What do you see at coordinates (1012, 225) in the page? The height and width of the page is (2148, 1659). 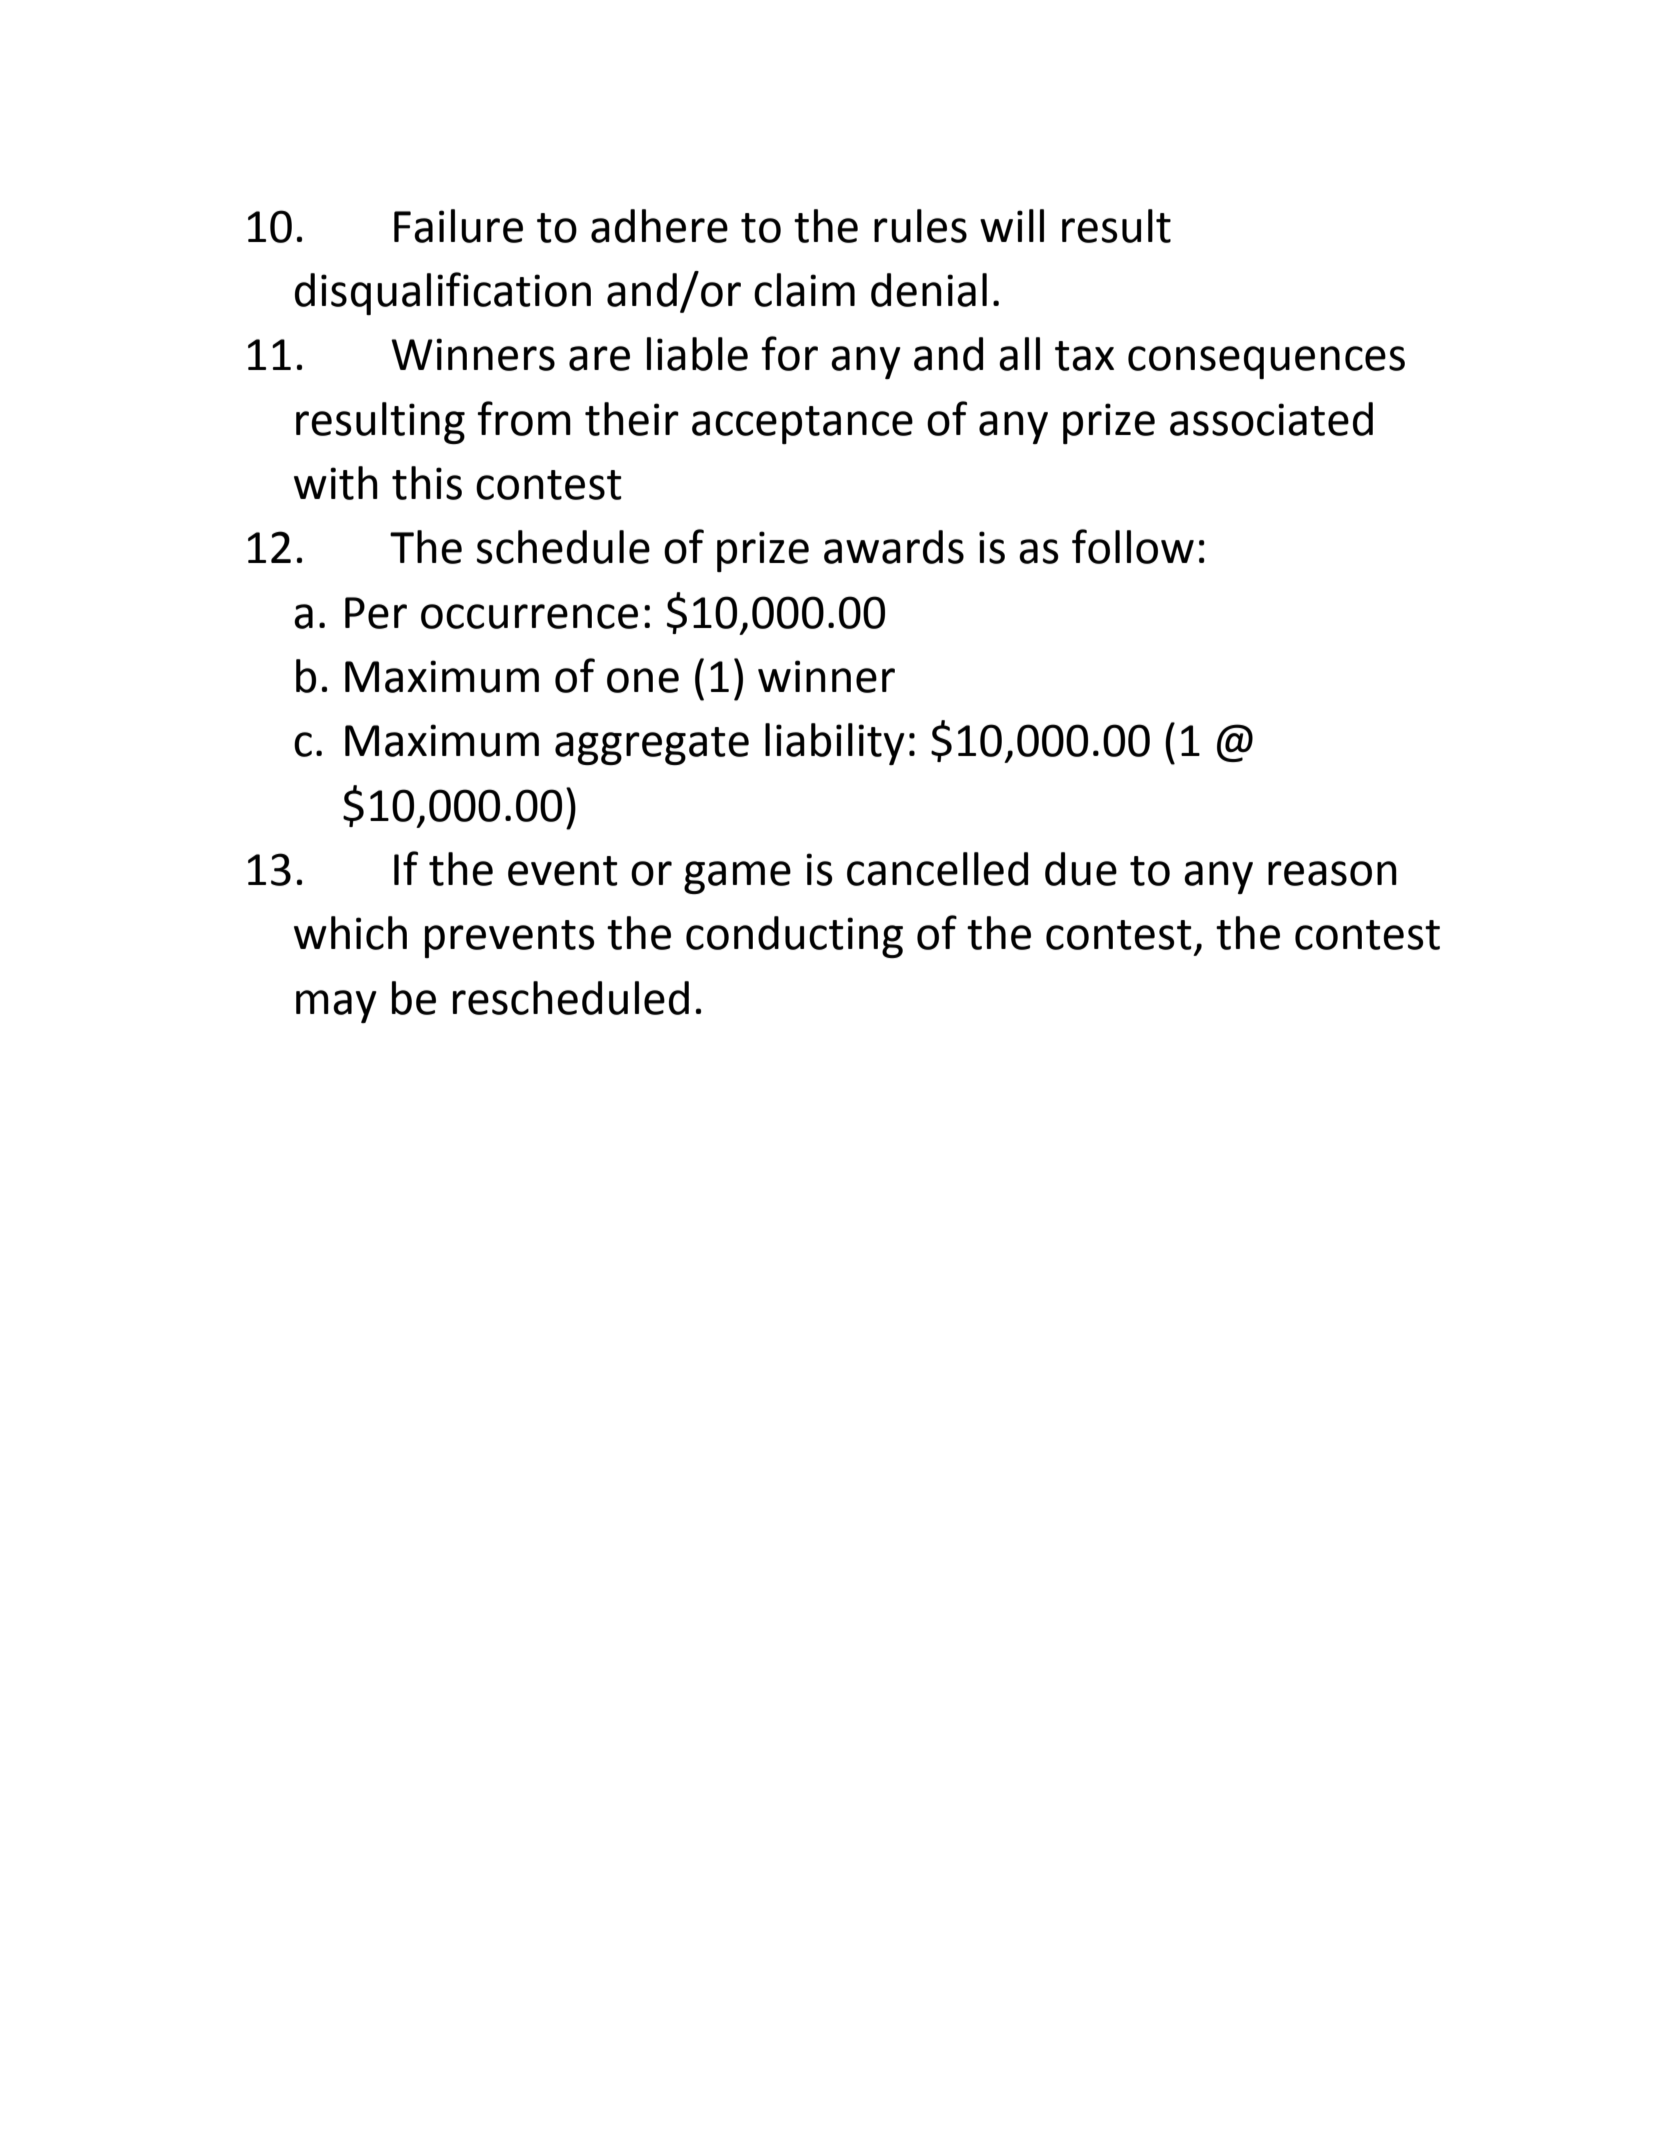 I see `will` at bounding box center [1012, 225].
